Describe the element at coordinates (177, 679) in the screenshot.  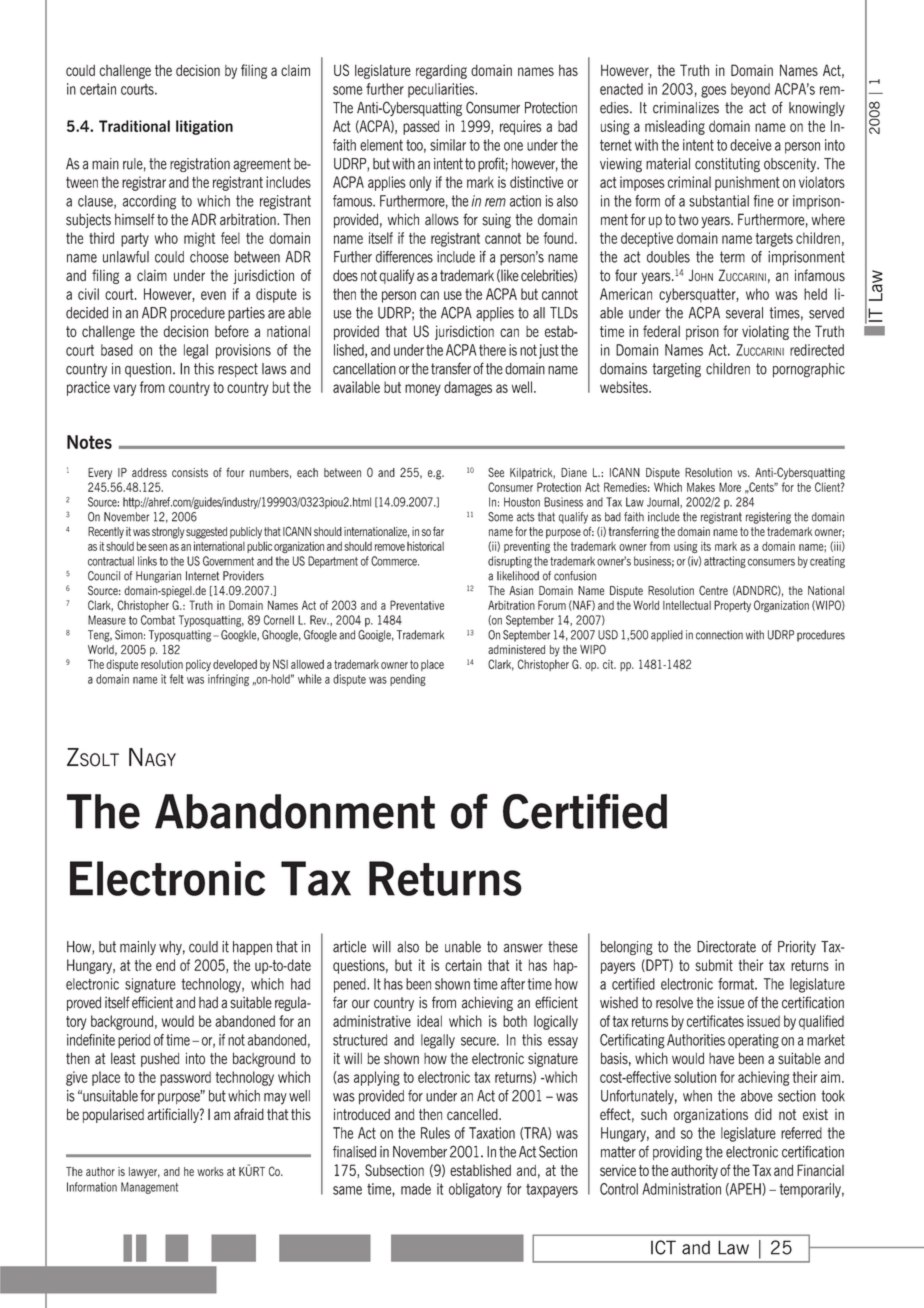
I see `felt` at that location.
